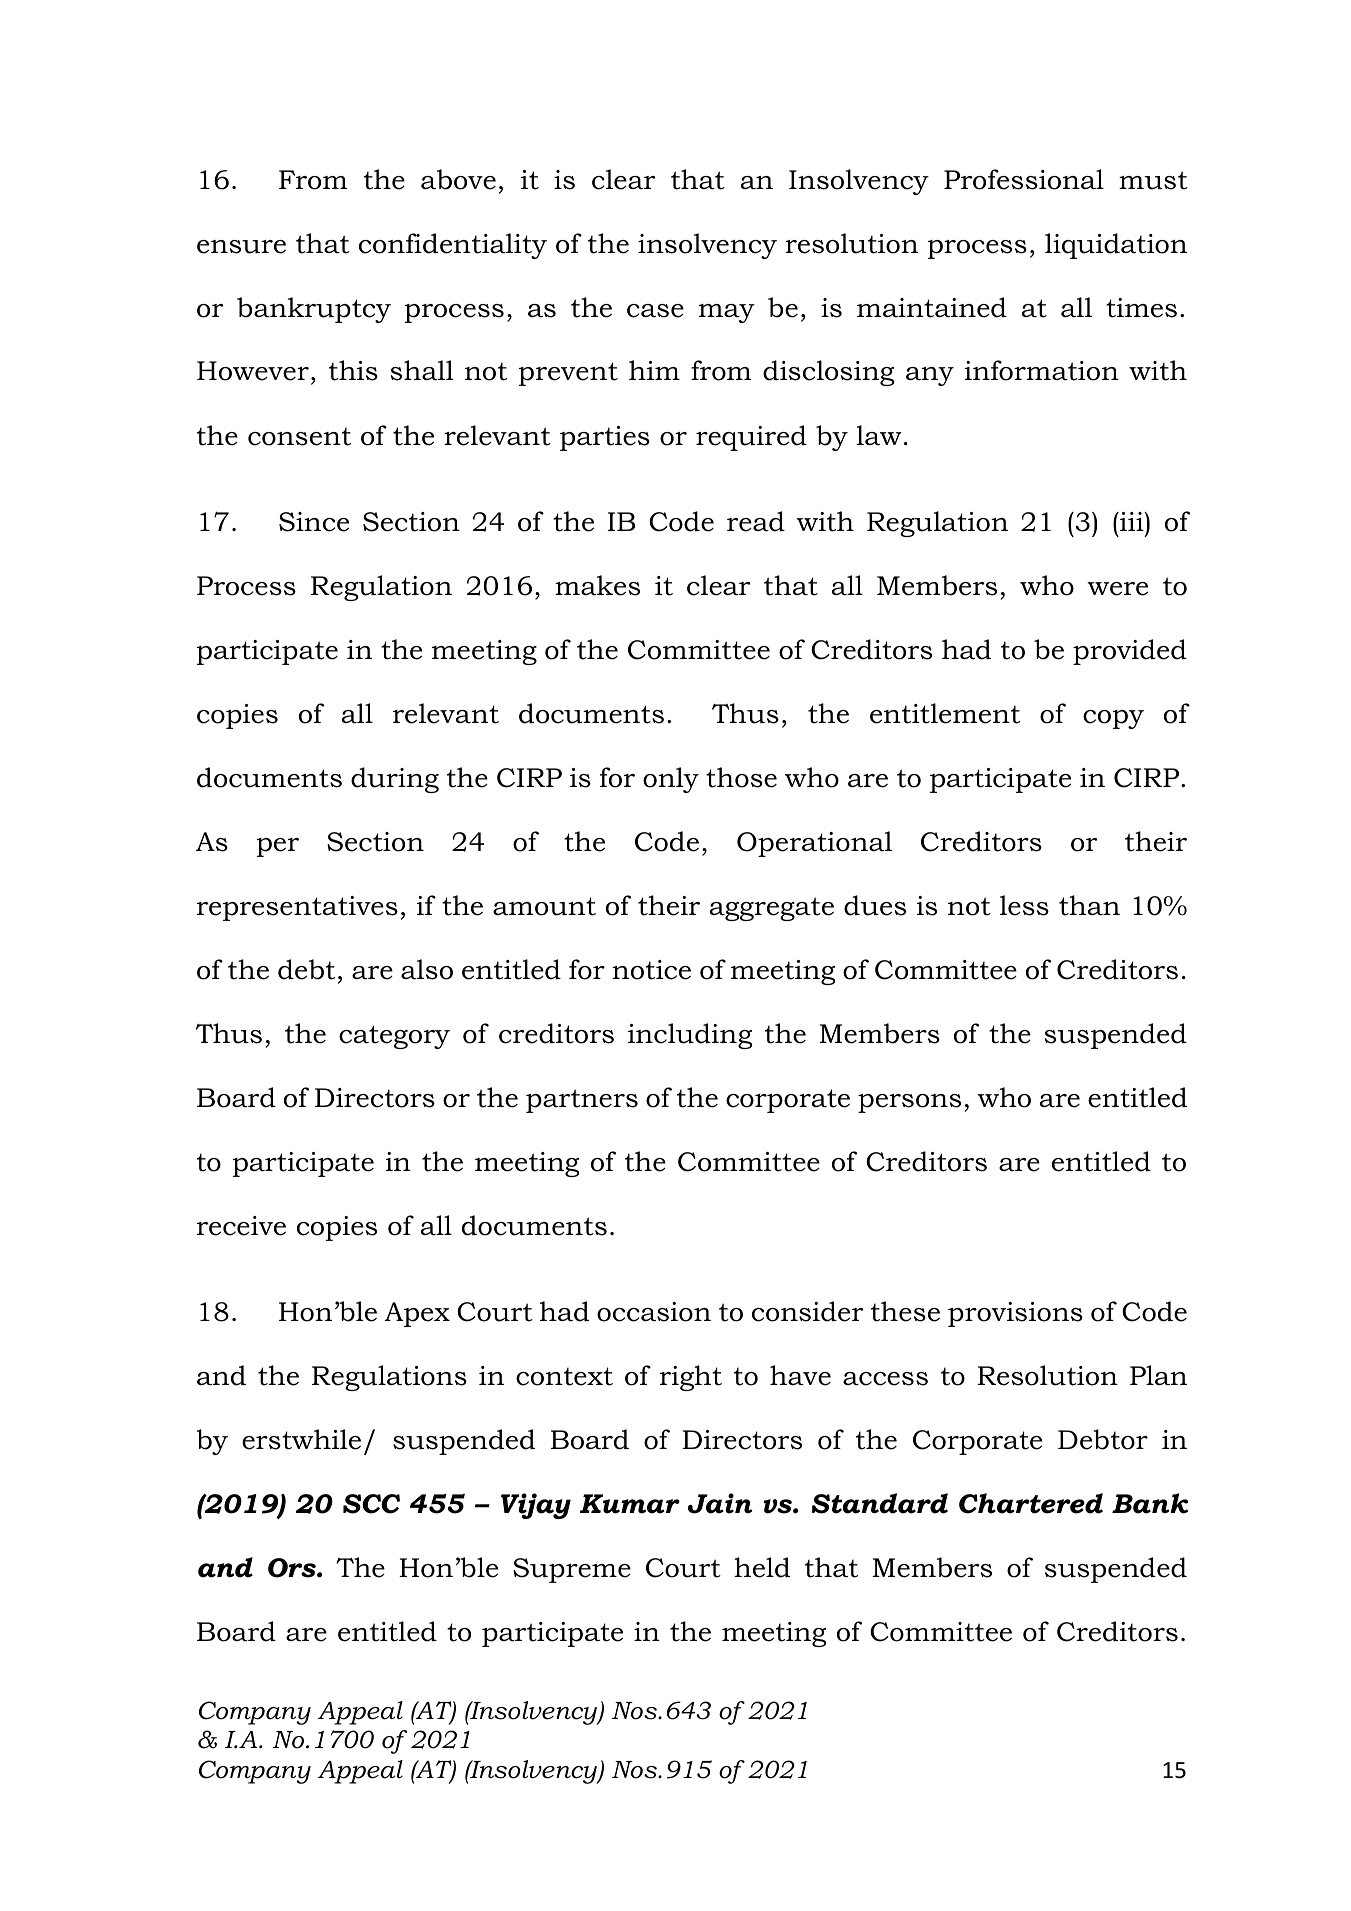 This screenshot has height=1911, width=1351. What do you see at coordinates (720, 1503) in the screenshot?
I see `Jain` at bounding box center [720, 1503].
